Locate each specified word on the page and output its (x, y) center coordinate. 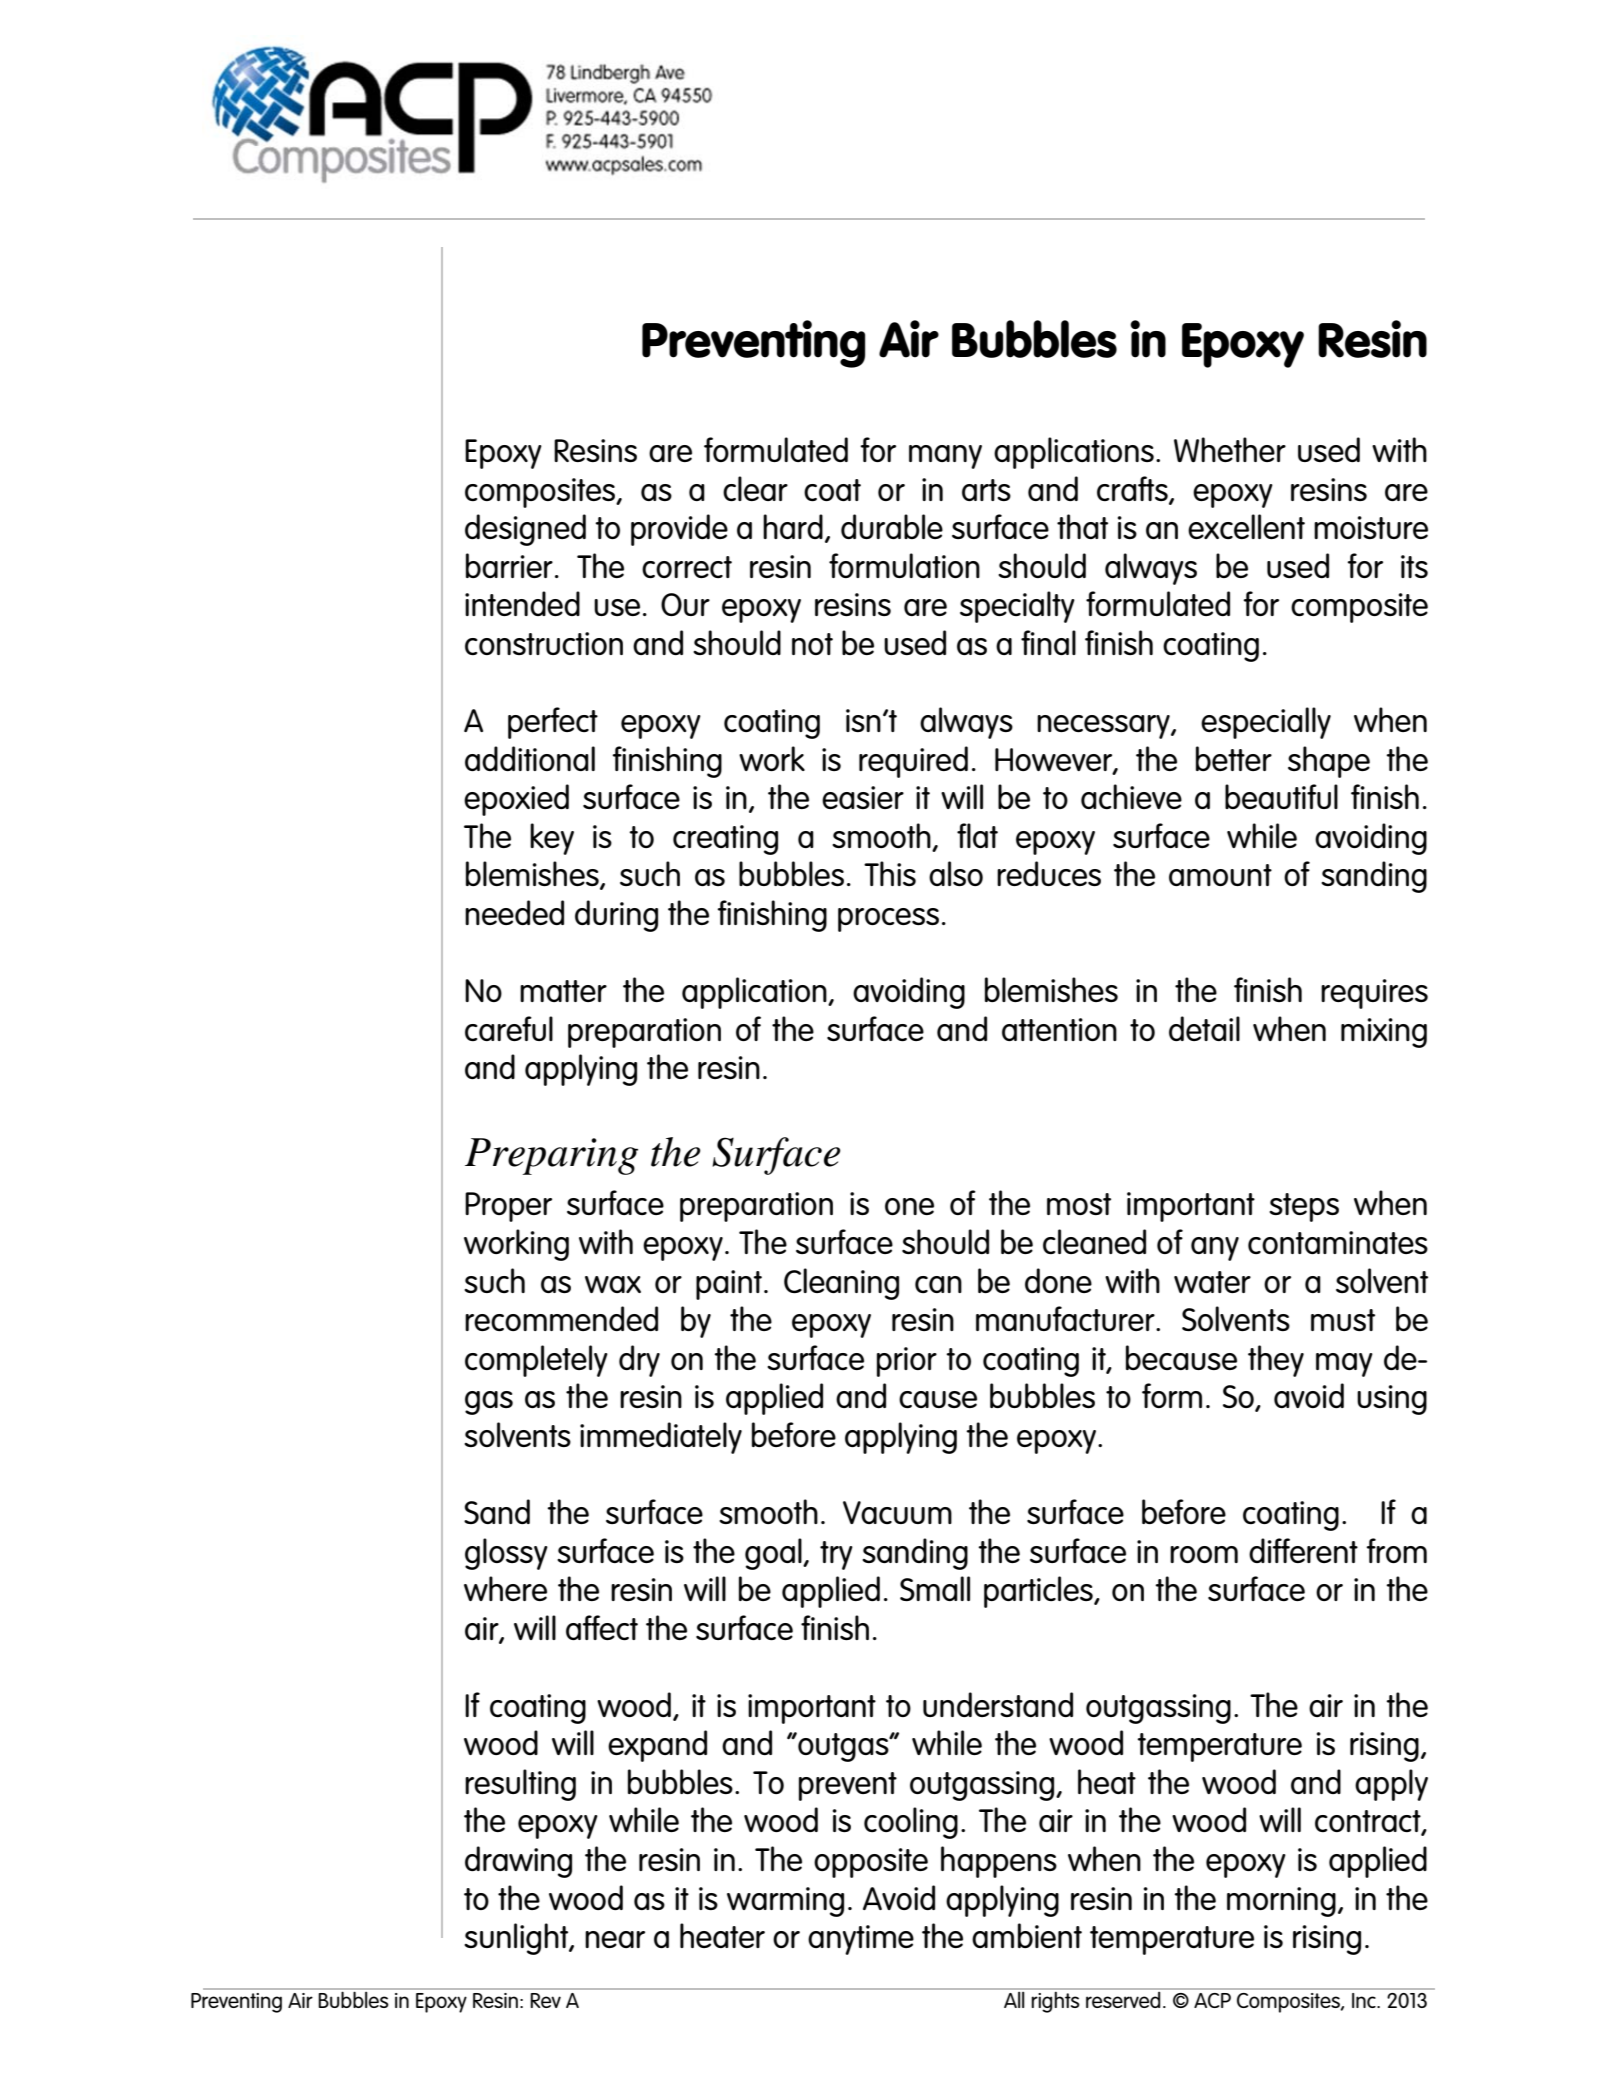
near (615, 1939)
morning (1281, 1902)
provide (679, 530)
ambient (1027, 1935)
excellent (1246, 526)
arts (986, 490)
